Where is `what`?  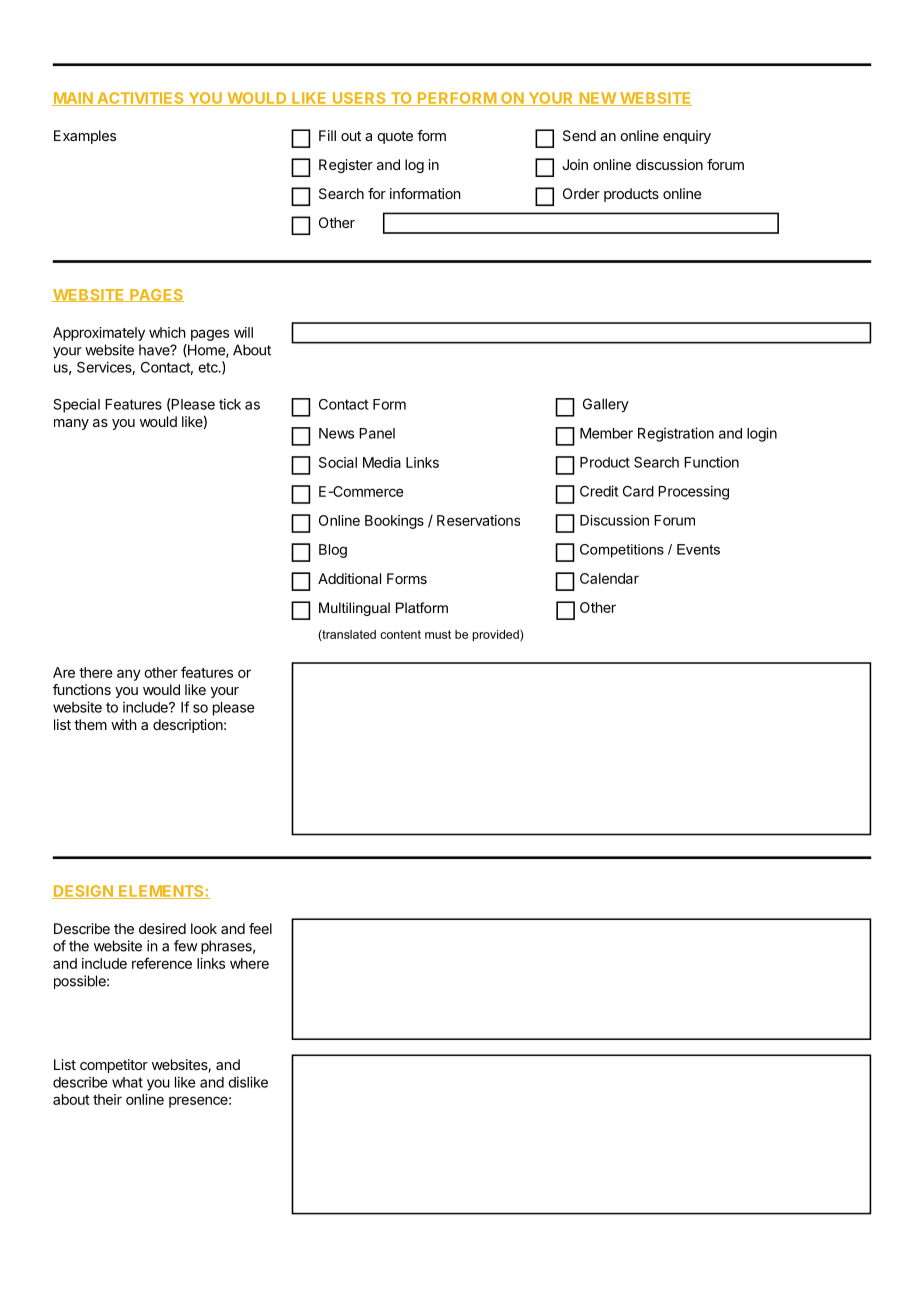
what is located at coordinates (127, 1082).
